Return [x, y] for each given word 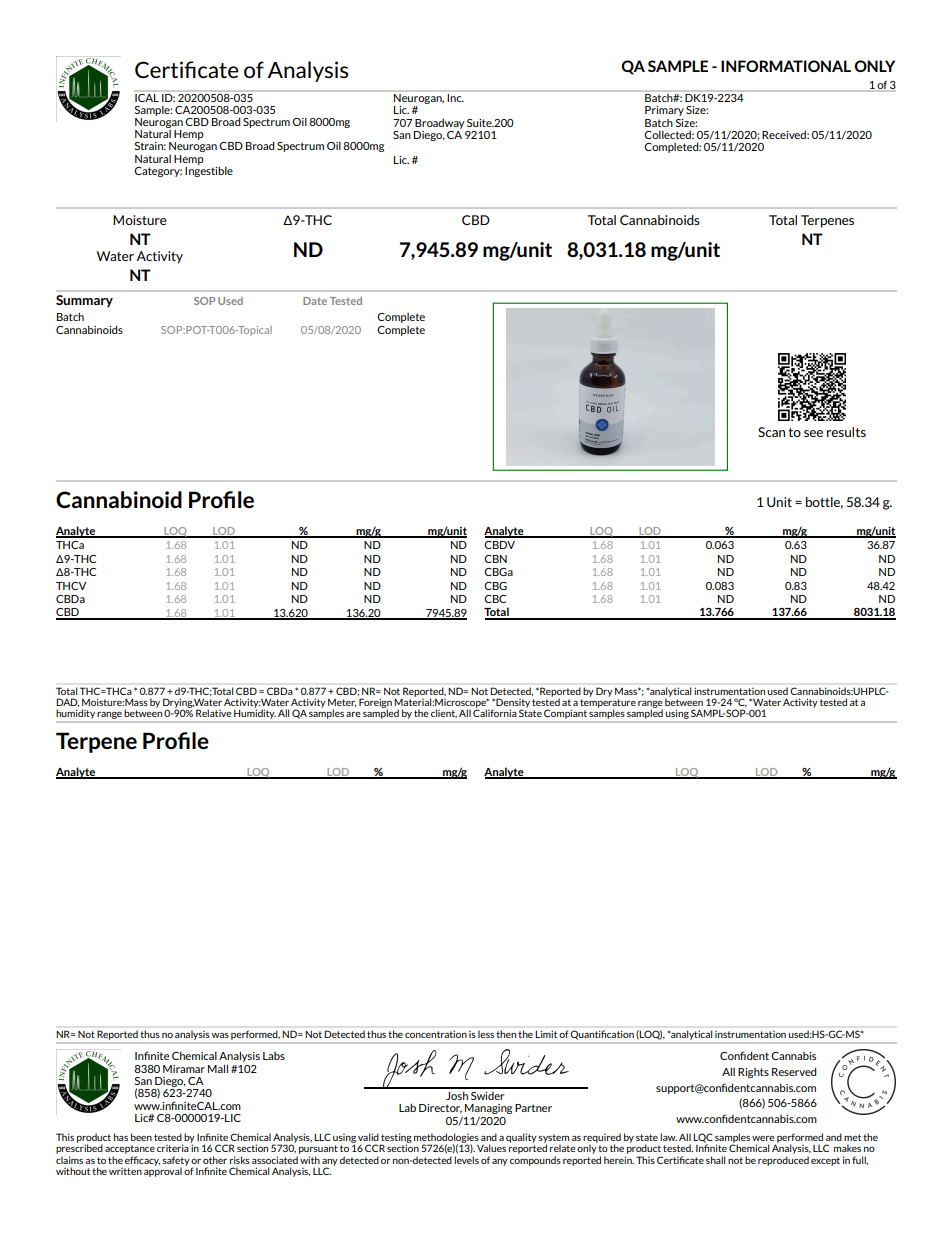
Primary [664, 111]
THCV [71, 586]
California [495, 712]
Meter [342, 703]
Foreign [375, 704]
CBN [495, 559]
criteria [174, 1147]
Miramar [184, 1069]
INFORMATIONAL [786, 66]
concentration [436, 1034]
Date [315, 301]
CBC [495, 599]
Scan [771, 432]
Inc [455, 96]
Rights [753, 1073]
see [813, 433]
